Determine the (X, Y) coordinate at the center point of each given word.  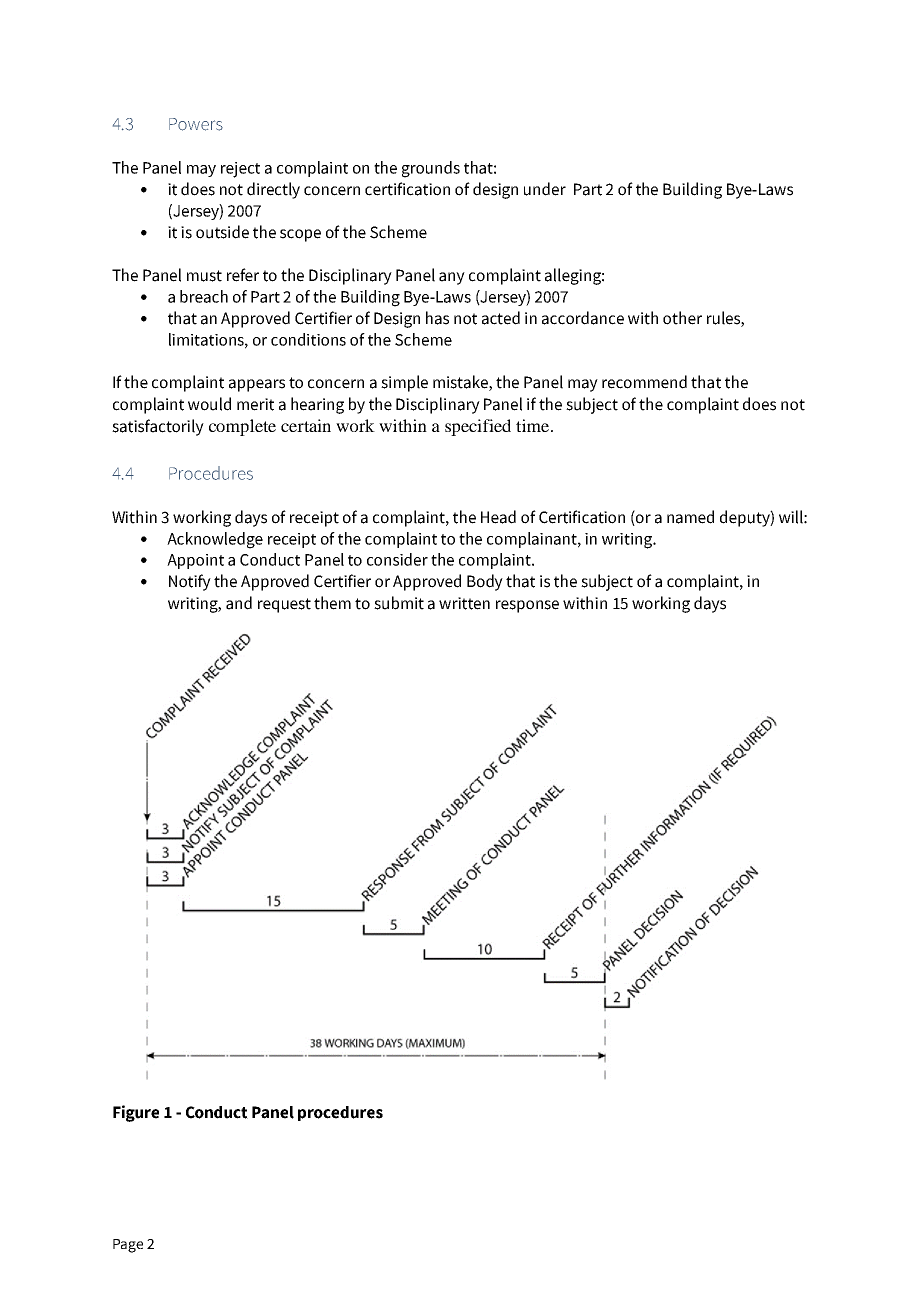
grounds (431, 169)
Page (128, 1246)
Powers (196, 124)
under (545, 189)
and (239, 603)
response (527, 606)
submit (399, 603)
